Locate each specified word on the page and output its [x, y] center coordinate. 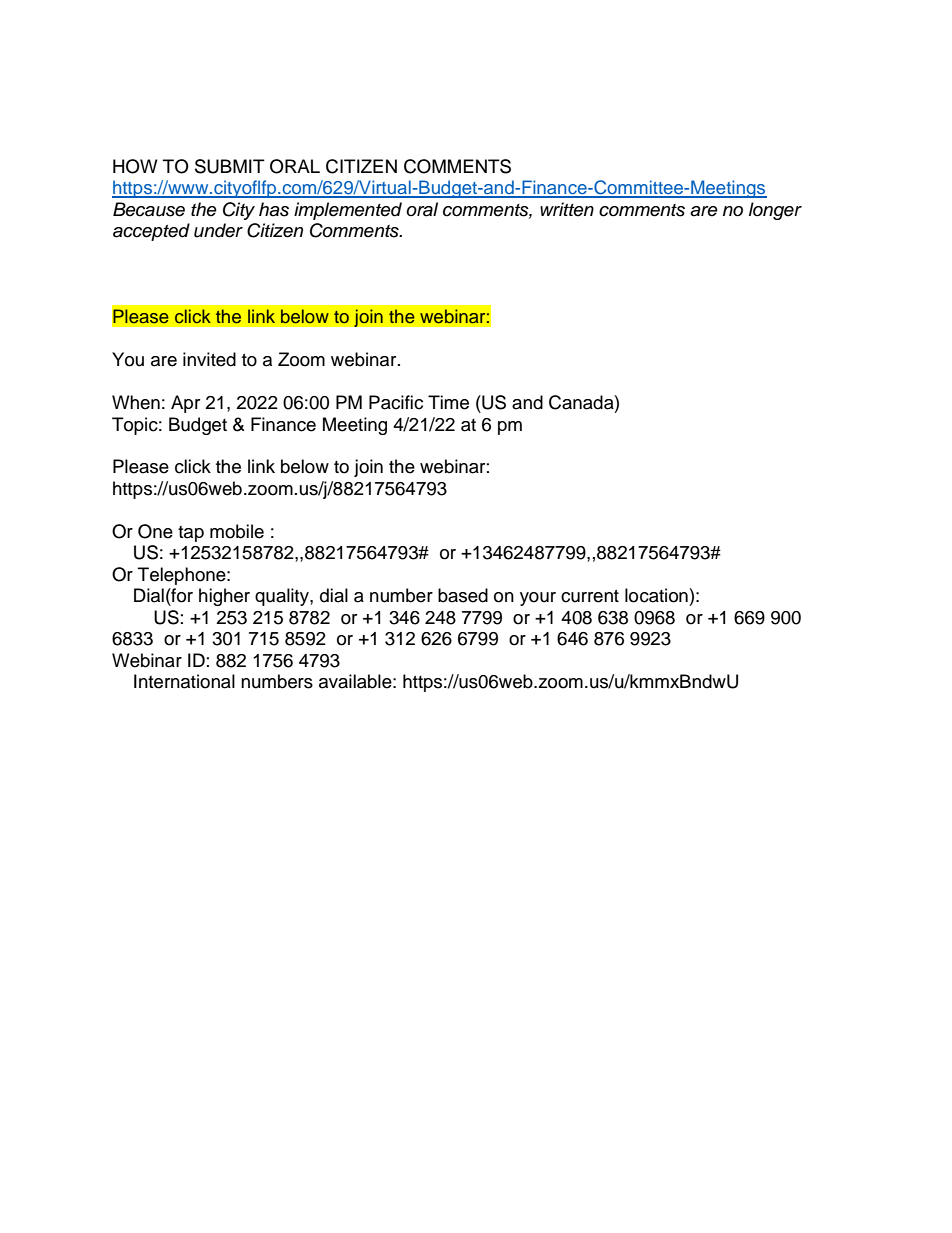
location [656, 595]
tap [191, 534]
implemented [348, 211]
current [590, 596]
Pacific [396, 402]
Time [448, 402]
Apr [185, 404]
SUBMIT [230, 166]
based [463, 595]
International [184, 681]
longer [775, 211]
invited [209, 359]
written [567, 209]
